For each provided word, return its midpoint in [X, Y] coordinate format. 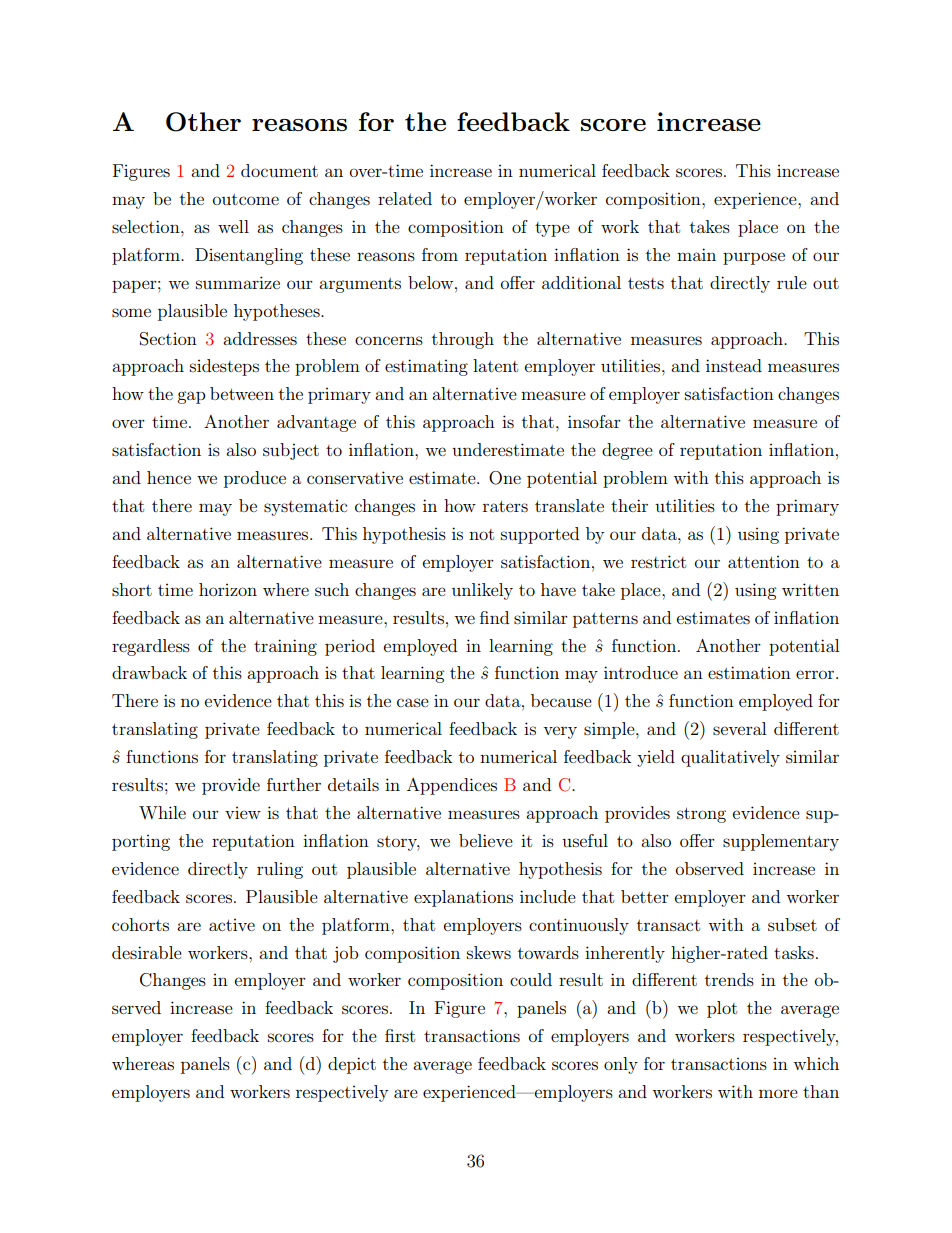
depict [352, 1065]
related [405, 198]
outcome [246, 199]
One [505, 478]
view [243, 813]
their [629, 505]
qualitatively [730, 758]
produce [255, 479]
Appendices [452, 786]
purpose [754, 258]
